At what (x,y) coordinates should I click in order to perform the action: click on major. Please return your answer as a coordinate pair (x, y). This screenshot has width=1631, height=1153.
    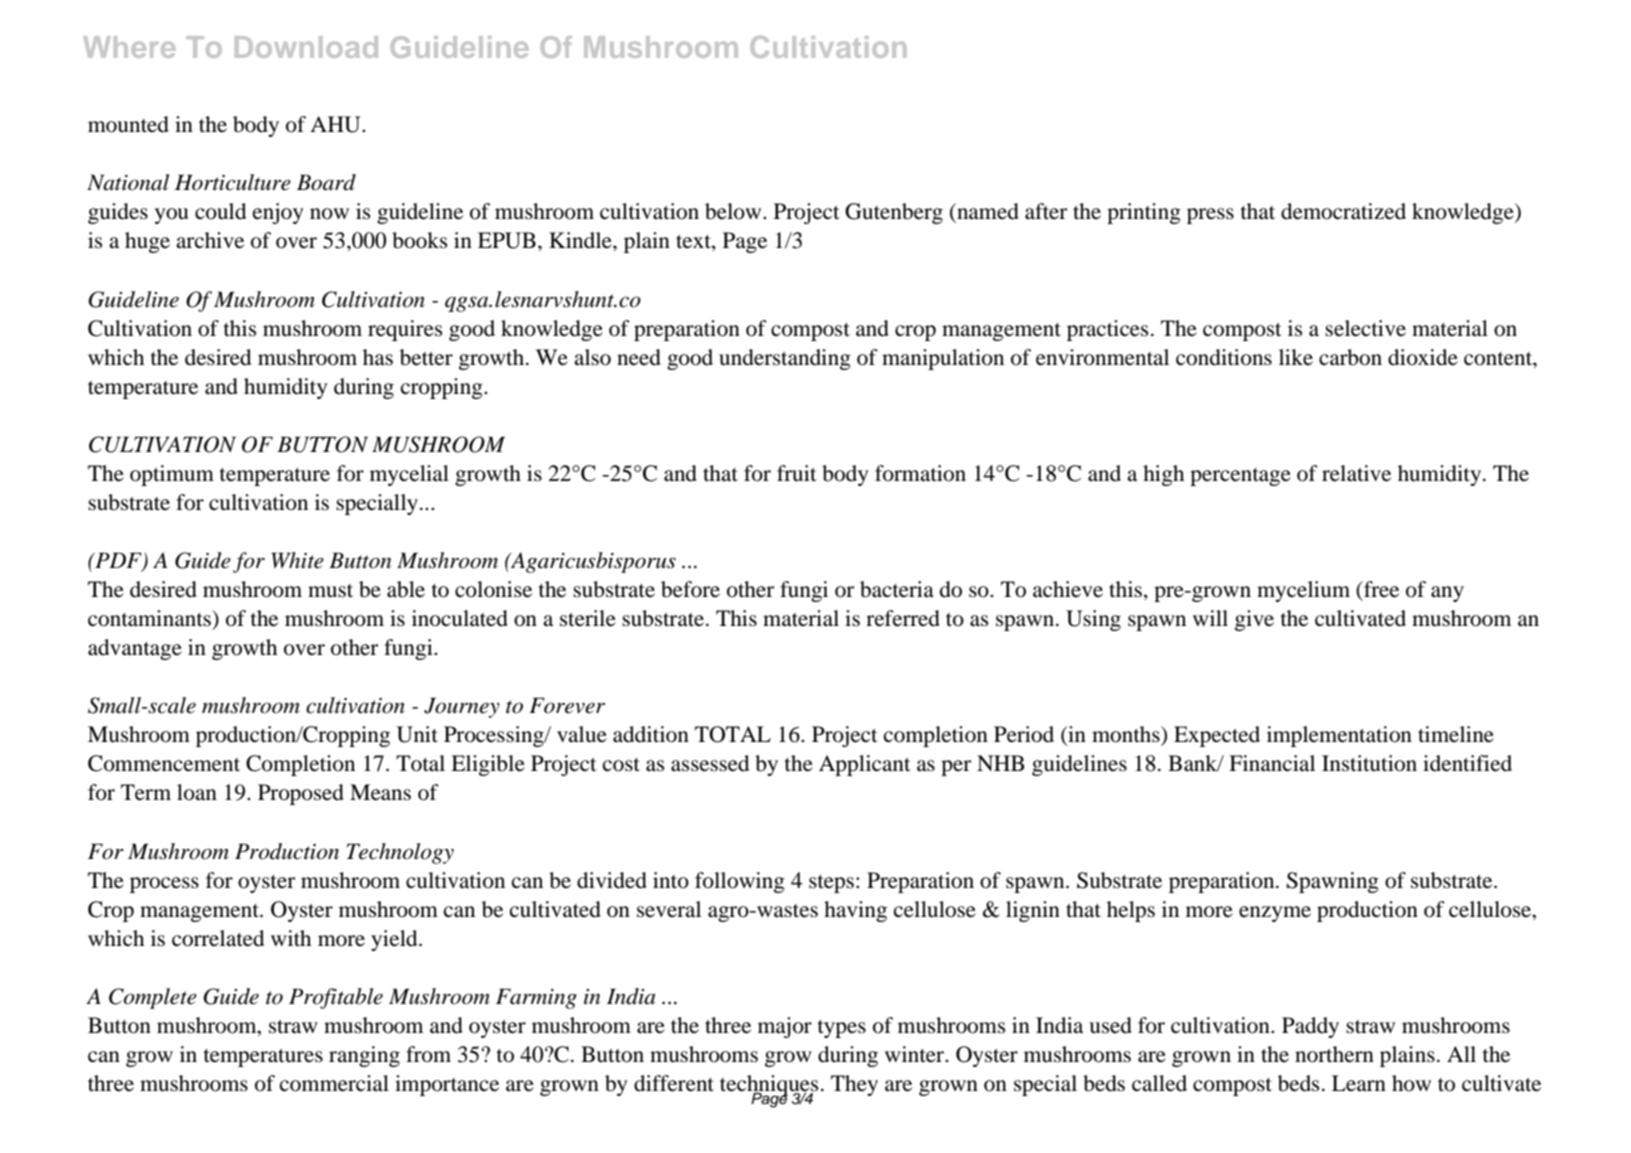
    Looking at the image, I should click on (785, 1027).
